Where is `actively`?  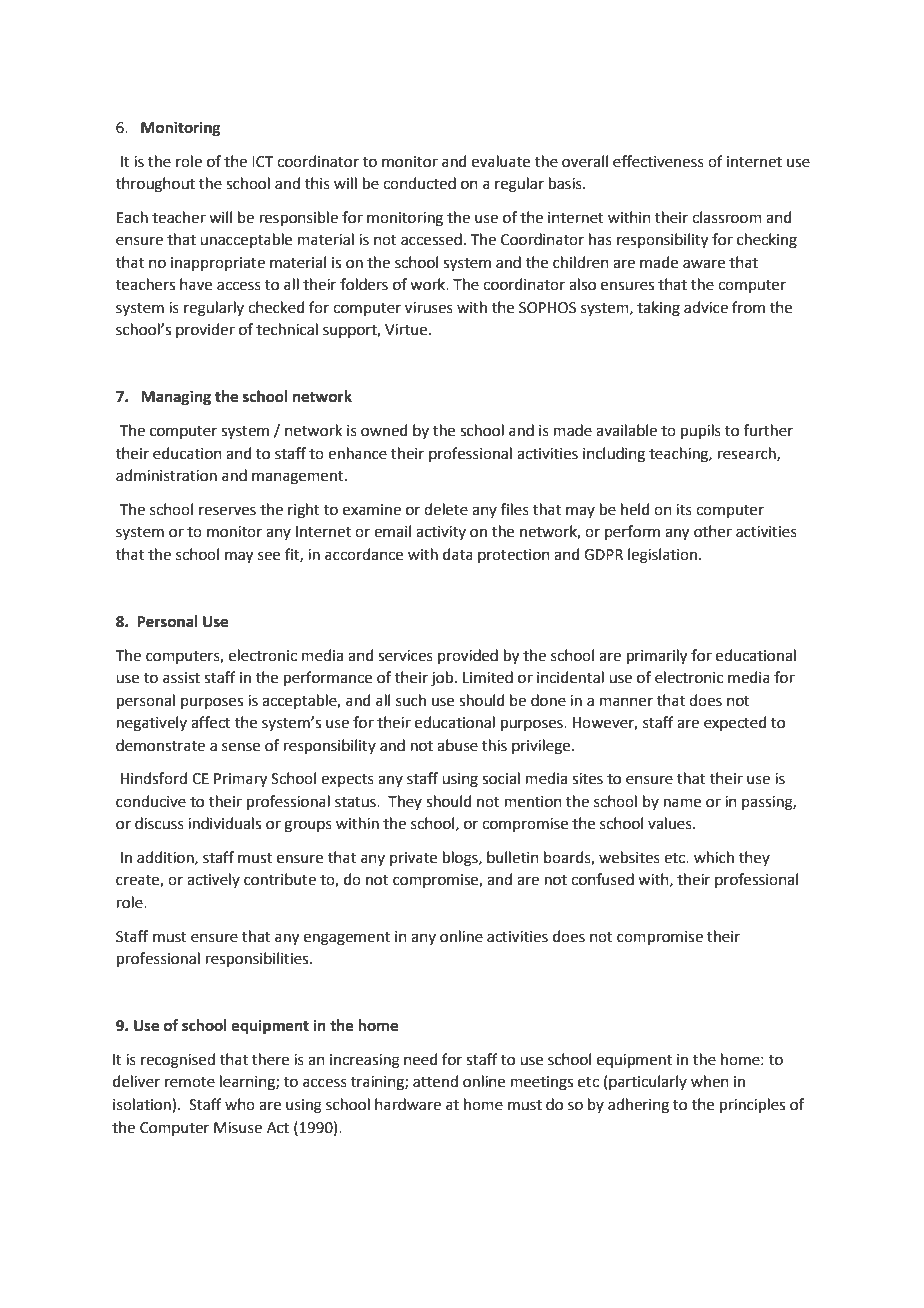 actively is located at coordinates (213, 880).
